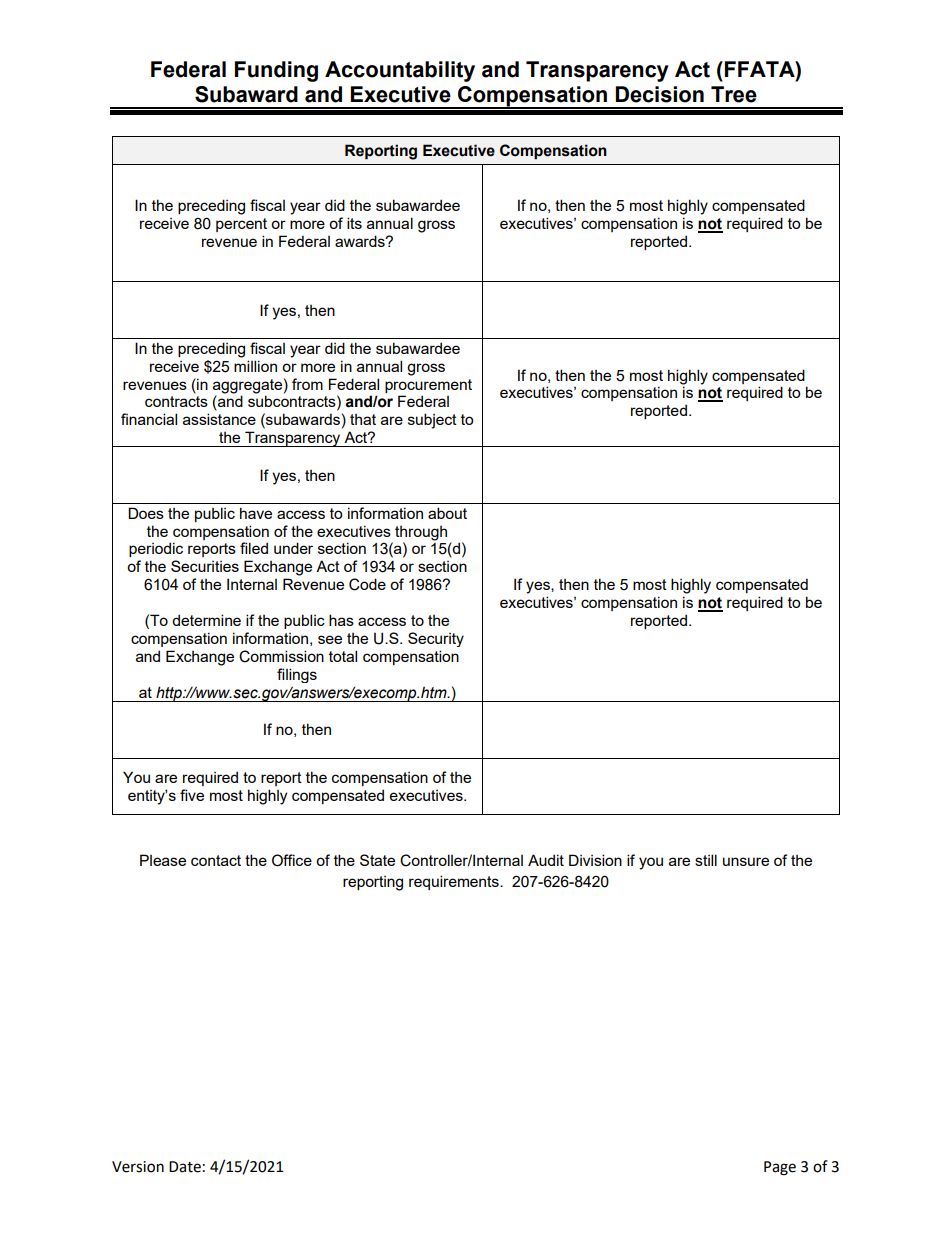 The image size is (952, 1233). Describe the element at coordinates (185, 1167) in the screenshot. I see `Date` at that location.
